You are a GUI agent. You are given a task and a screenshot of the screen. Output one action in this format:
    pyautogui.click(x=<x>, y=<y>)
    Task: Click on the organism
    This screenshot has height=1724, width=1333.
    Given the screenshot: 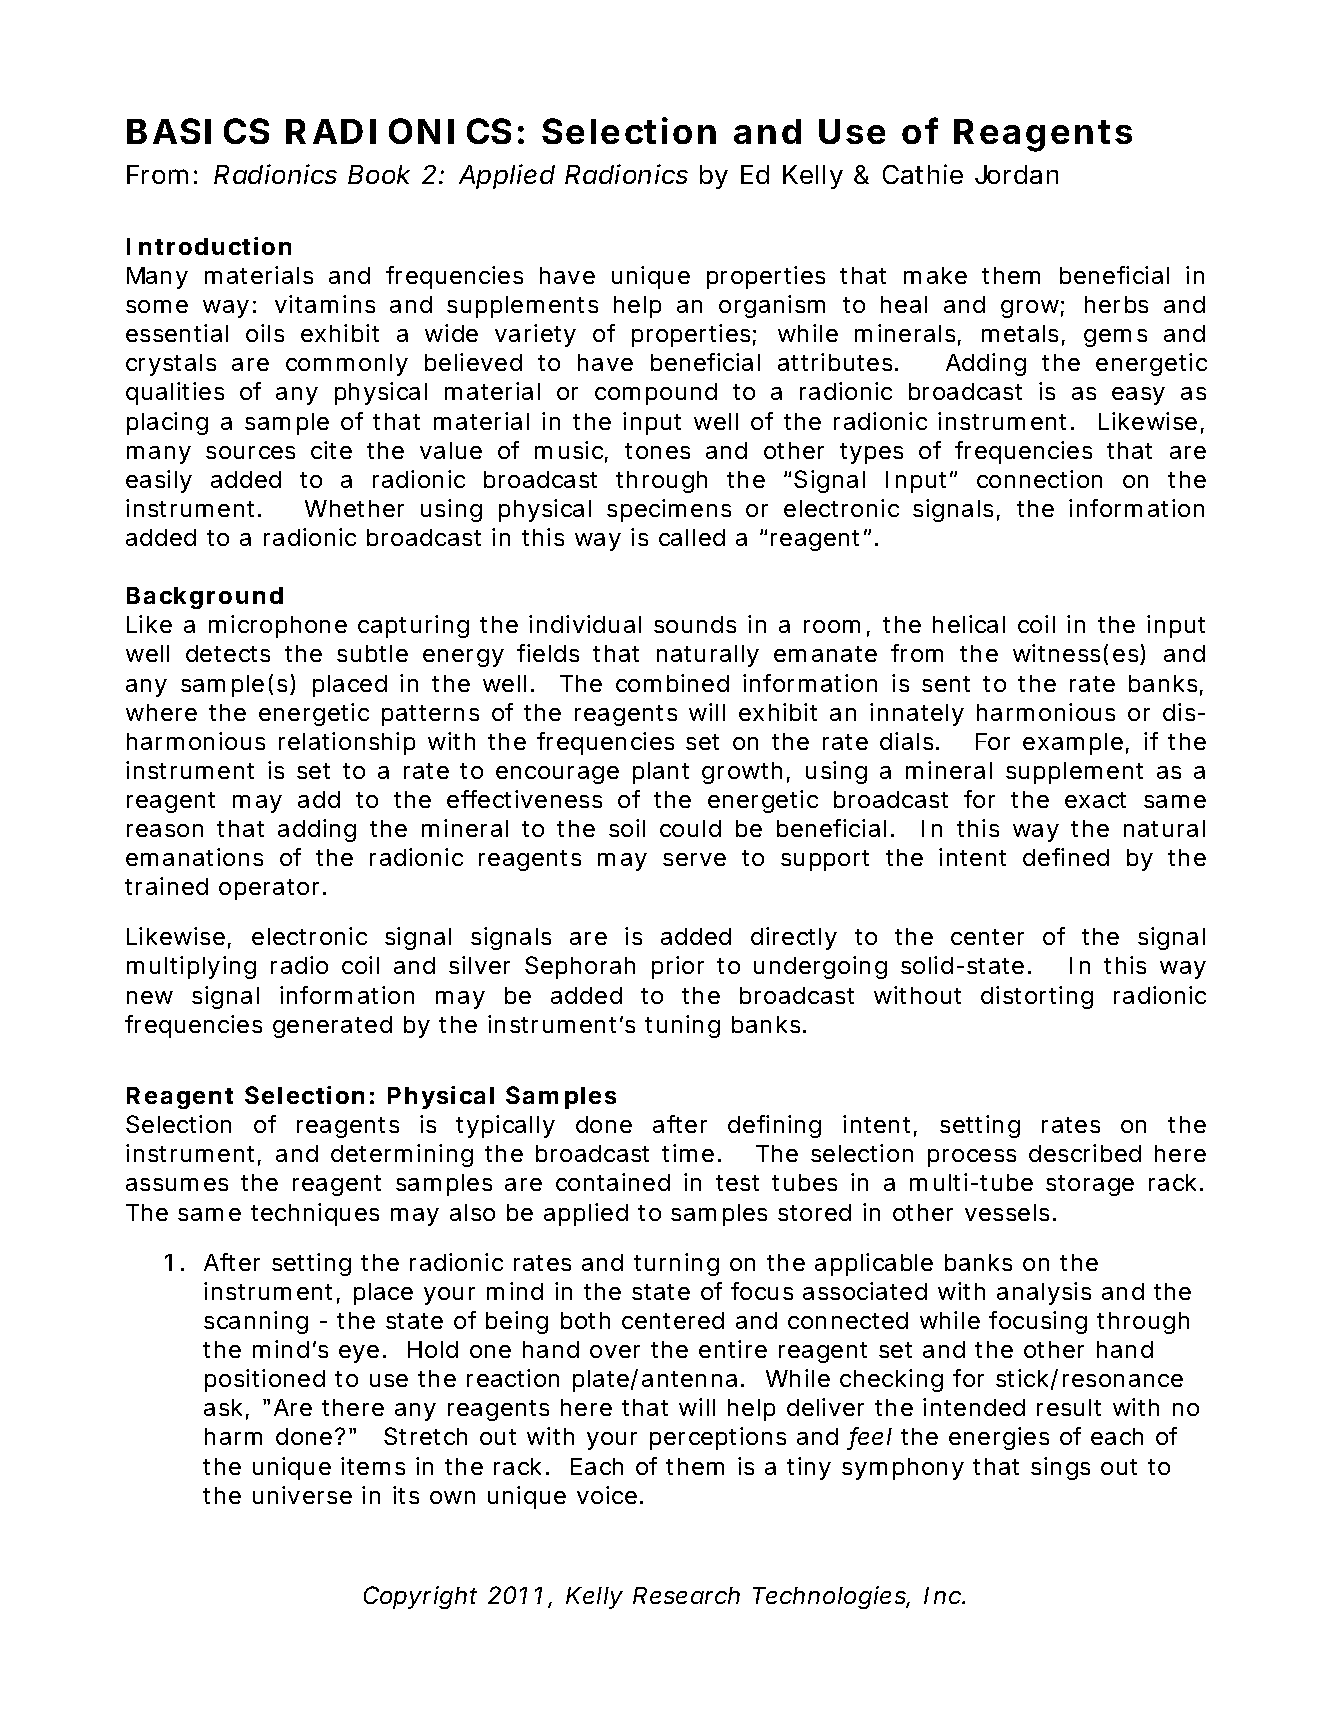 What is the action you would take?
    pyautogui.click(x=772, y=306)
